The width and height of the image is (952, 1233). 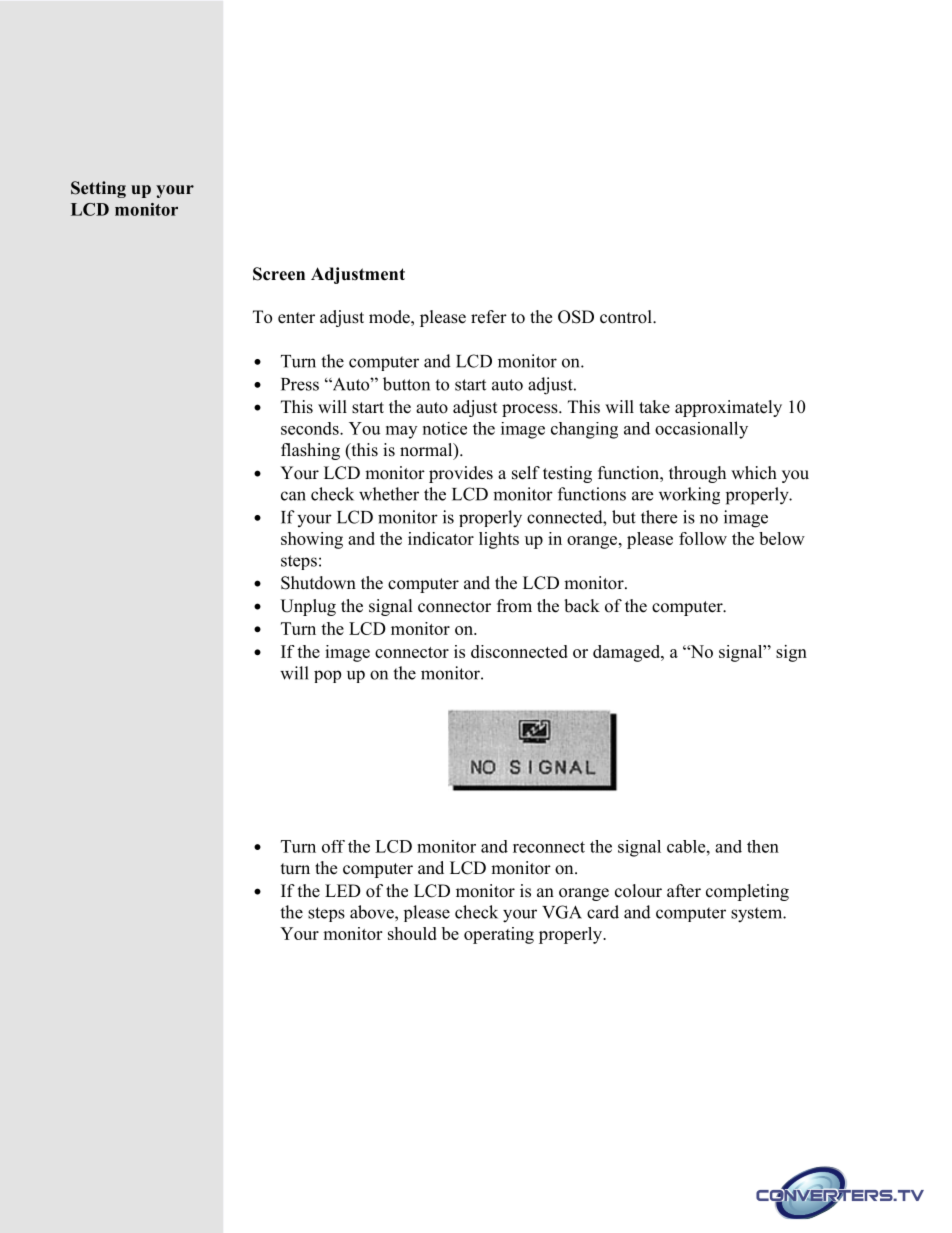 What do you see at coordinates (327, 676) in the image?
I see `pop` at bounding box center [327, 676].
